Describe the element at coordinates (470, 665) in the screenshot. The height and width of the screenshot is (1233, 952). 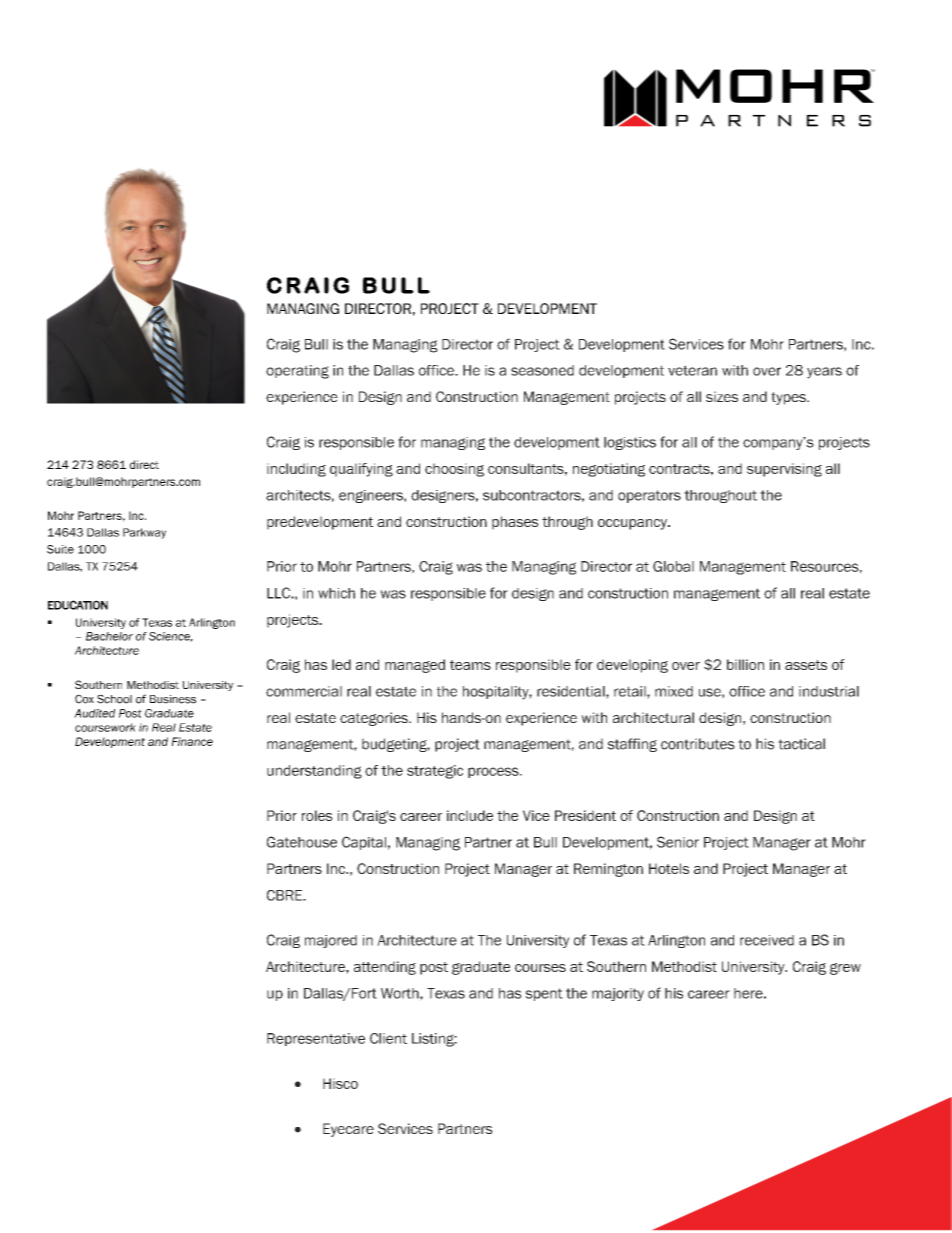
I see `teams` at that location.
